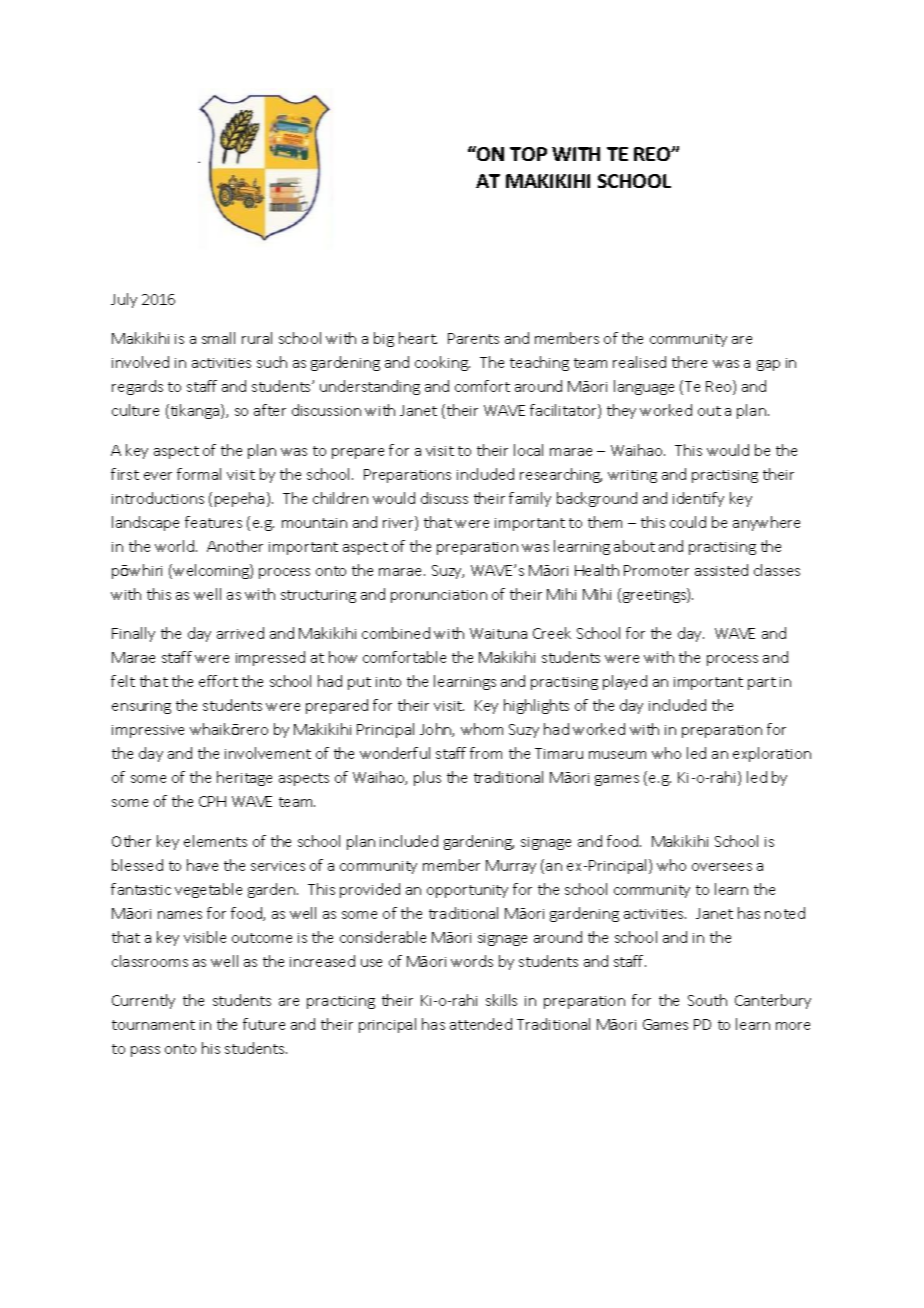 Image resolution: width=924 pixels, height=1308 pixels. Describe the element at coordinates (698, 499) in the screenshot. I see `identify` at that location.
